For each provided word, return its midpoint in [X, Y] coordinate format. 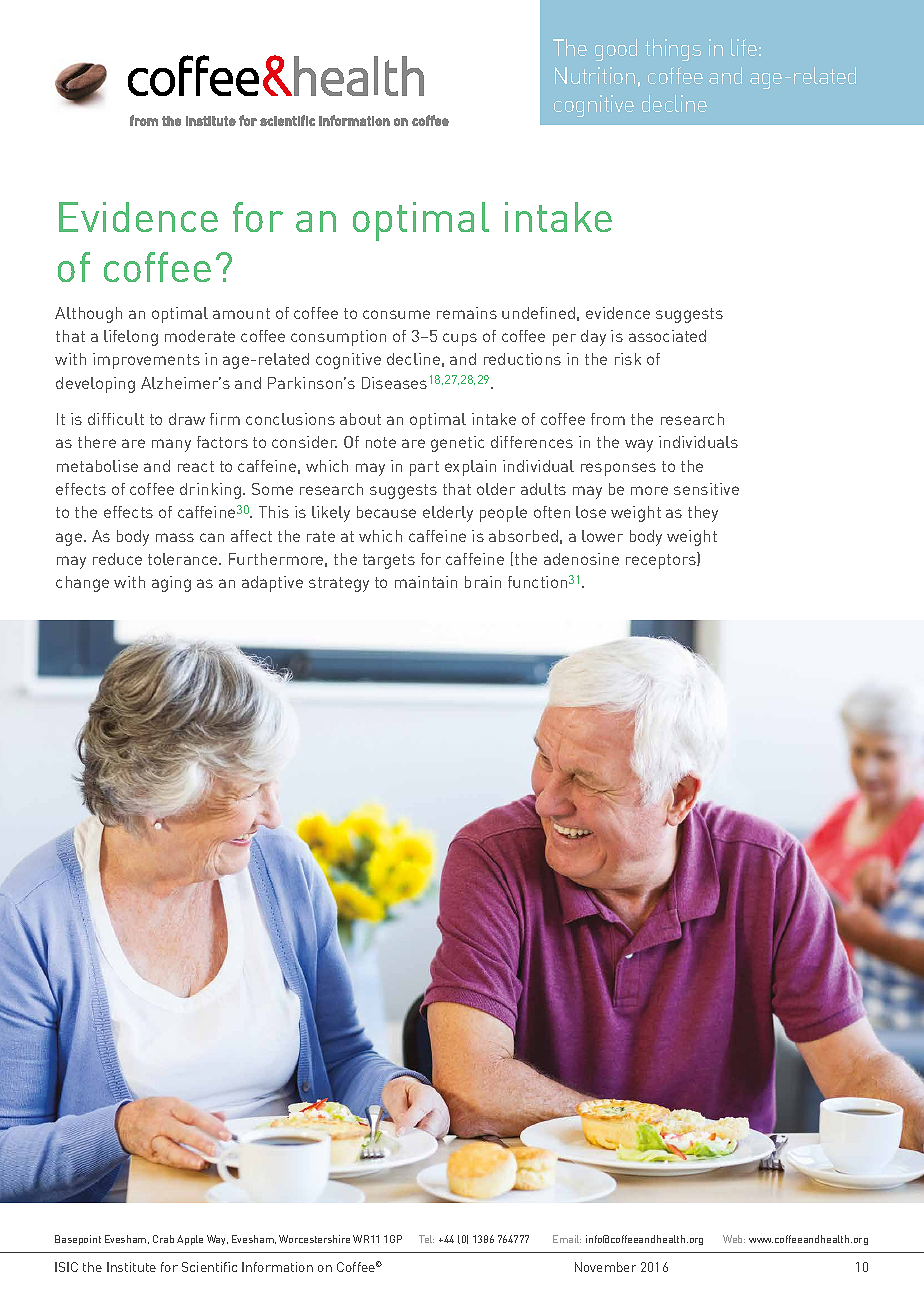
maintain [426, 582]
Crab [163, 1239]
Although [88, 315]
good [616, 50]
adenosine [581, 559]
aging [171, 584]
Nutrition [595, 75]
